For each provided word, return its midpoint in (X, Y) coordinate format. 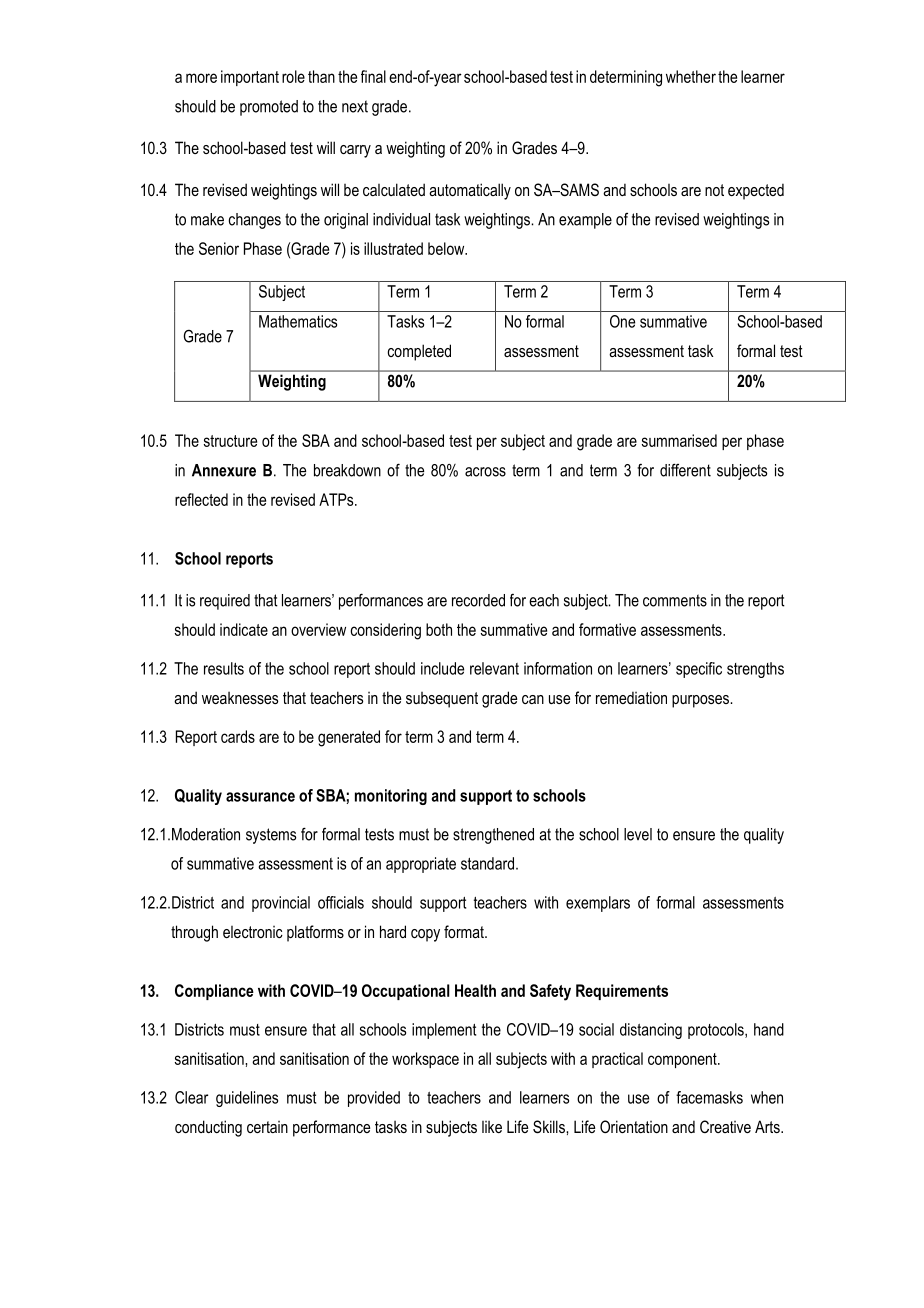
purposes (701, 701)
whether (691, 76)
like (492, 1127)
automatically (470, 191)
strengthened (493, 836)
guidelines (247, 1099)
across (485, 472)
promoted (269, 108)
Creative (725, 1126)
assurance (260, 797)
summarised (679, 440)
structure (230, 441)
